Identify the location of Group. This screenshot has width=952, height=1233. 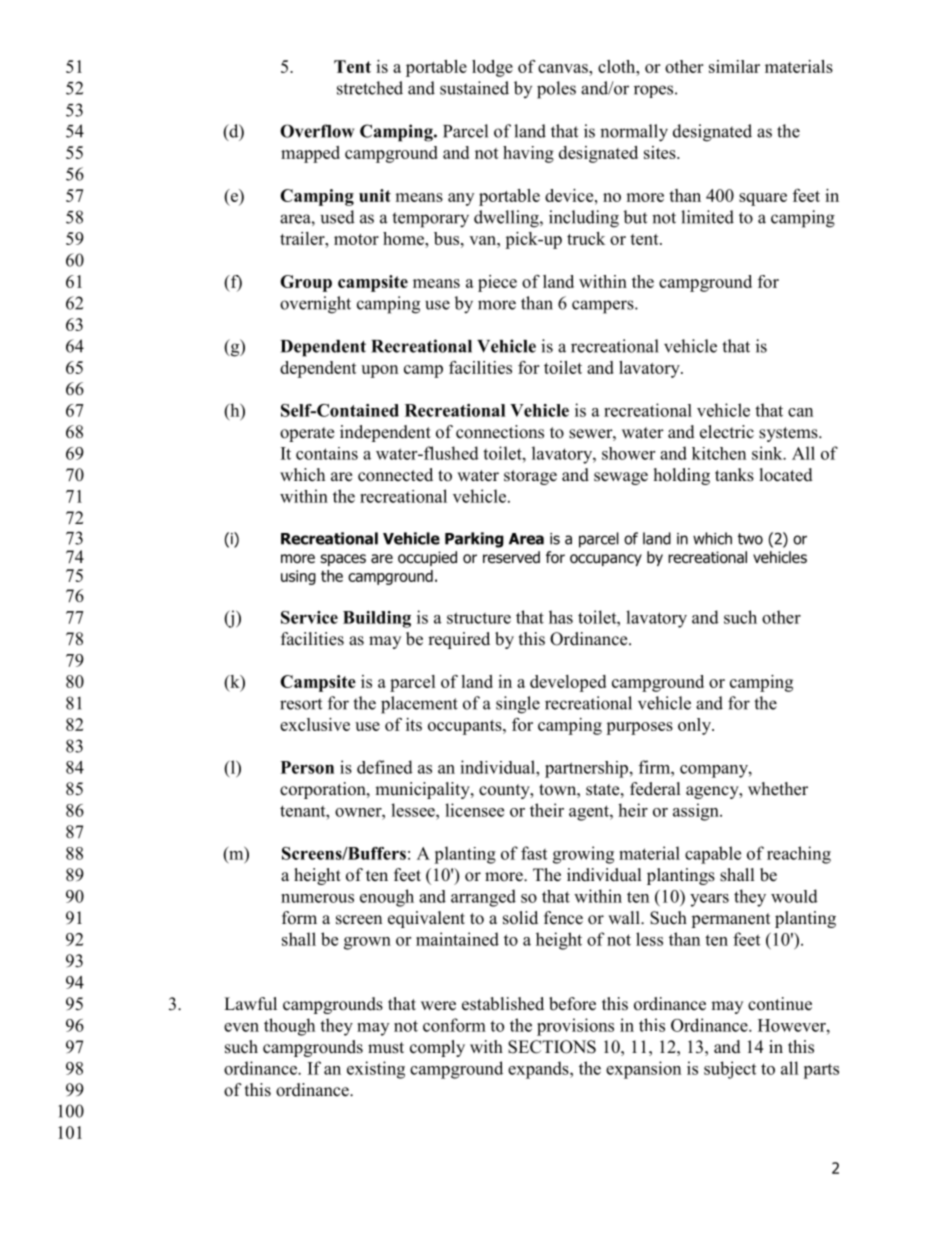
(306, 283).
